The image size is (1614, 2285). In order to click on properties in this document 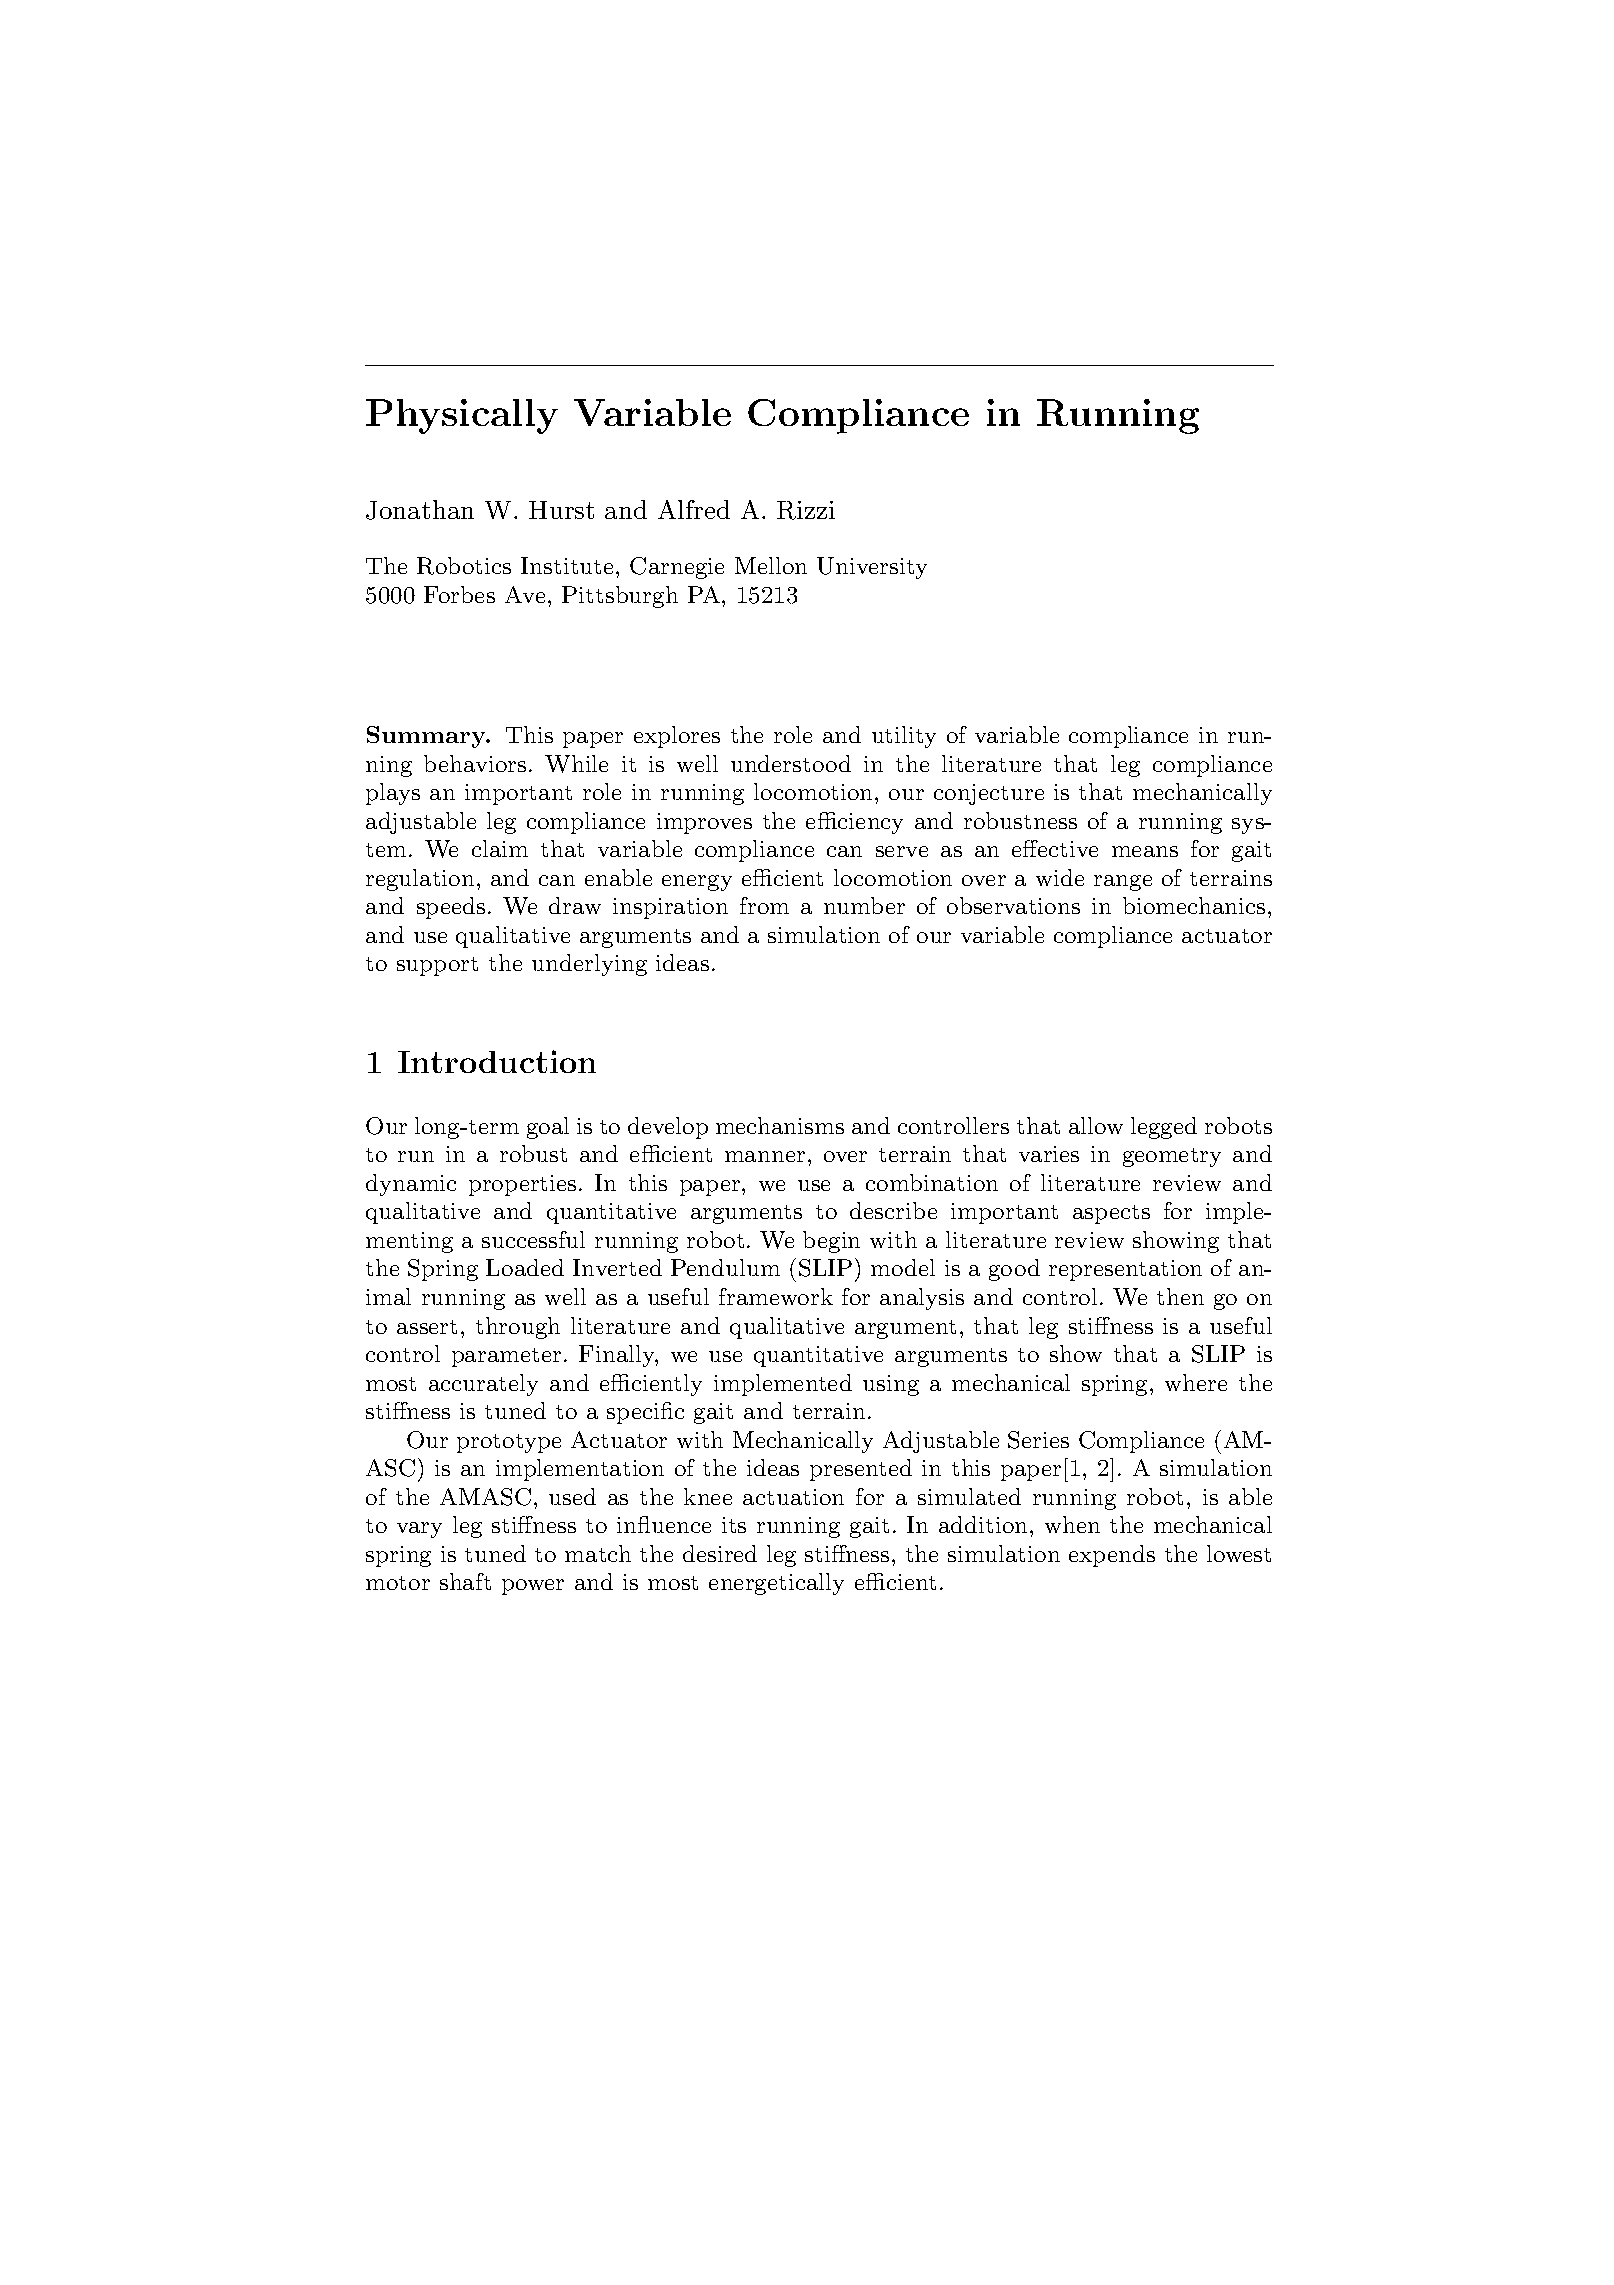, I will do `click(522, 1185)`.
